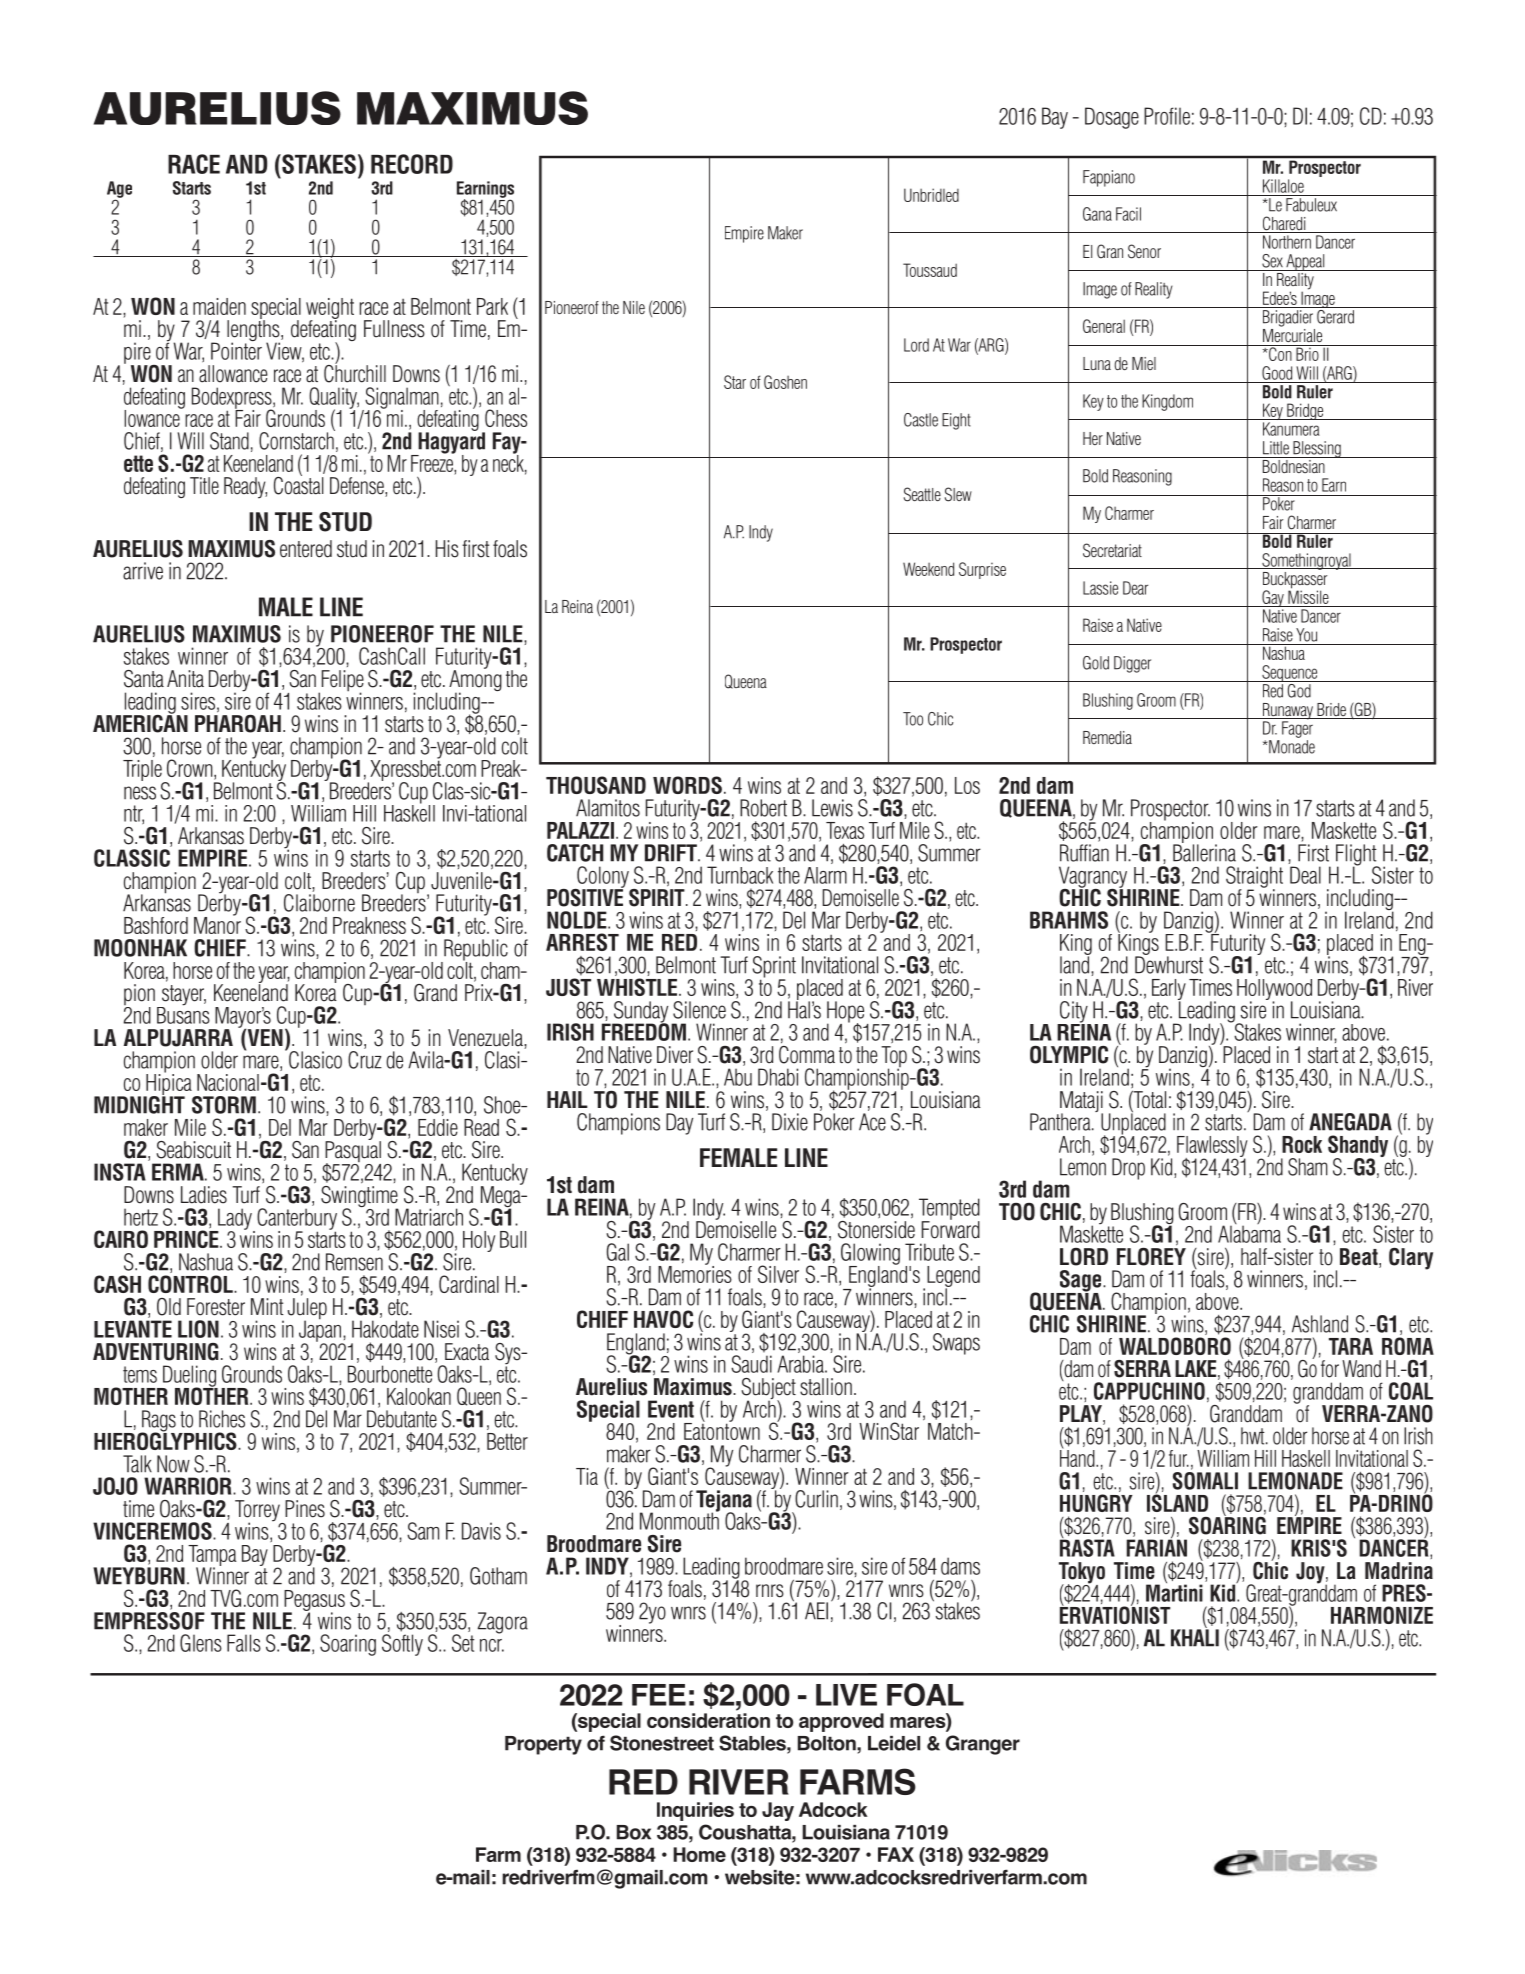  I want to click on Charedi, so click(1284, 224).
